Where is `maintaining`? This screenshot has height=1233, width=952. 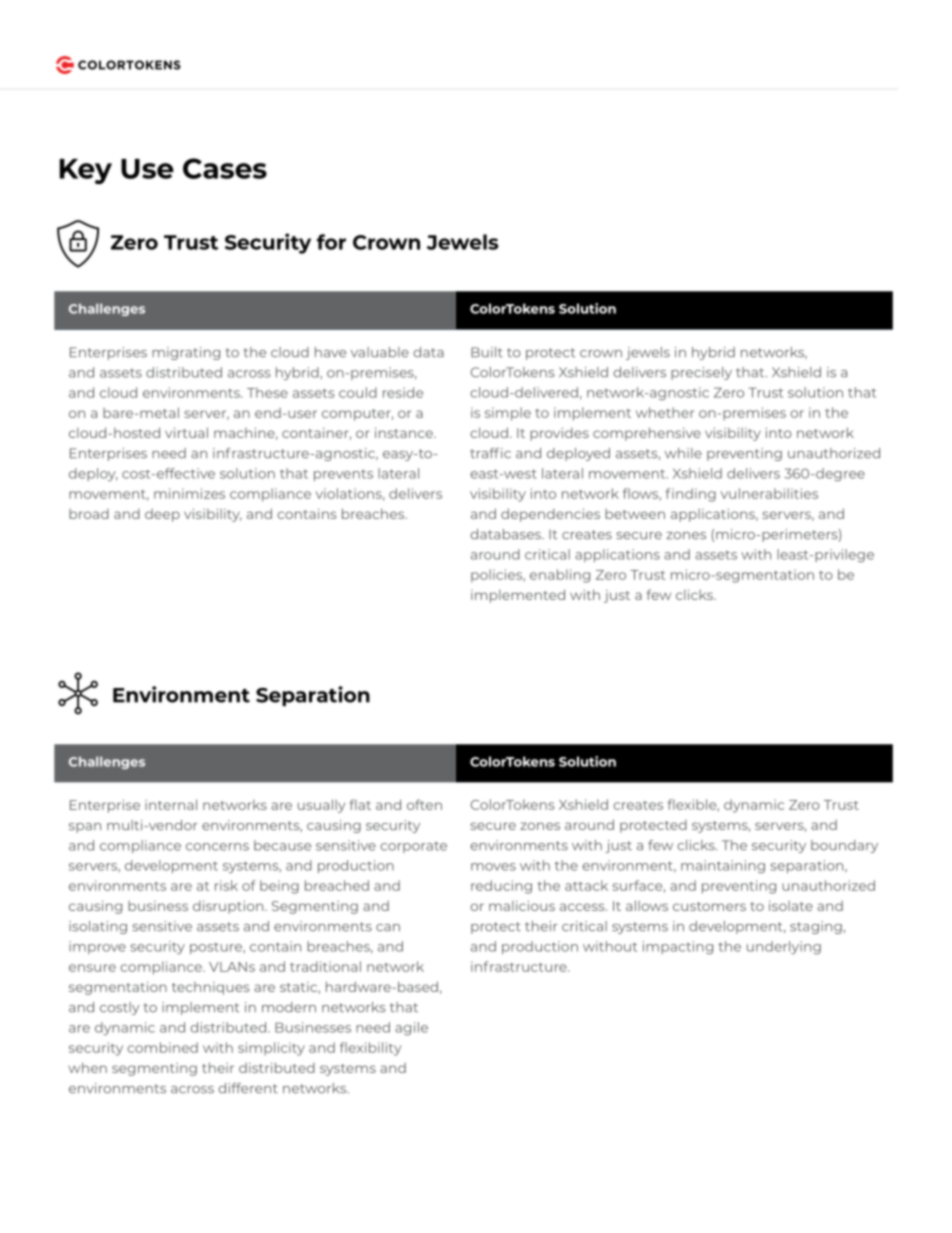
maintaining is located at coordinates (723, 866).
